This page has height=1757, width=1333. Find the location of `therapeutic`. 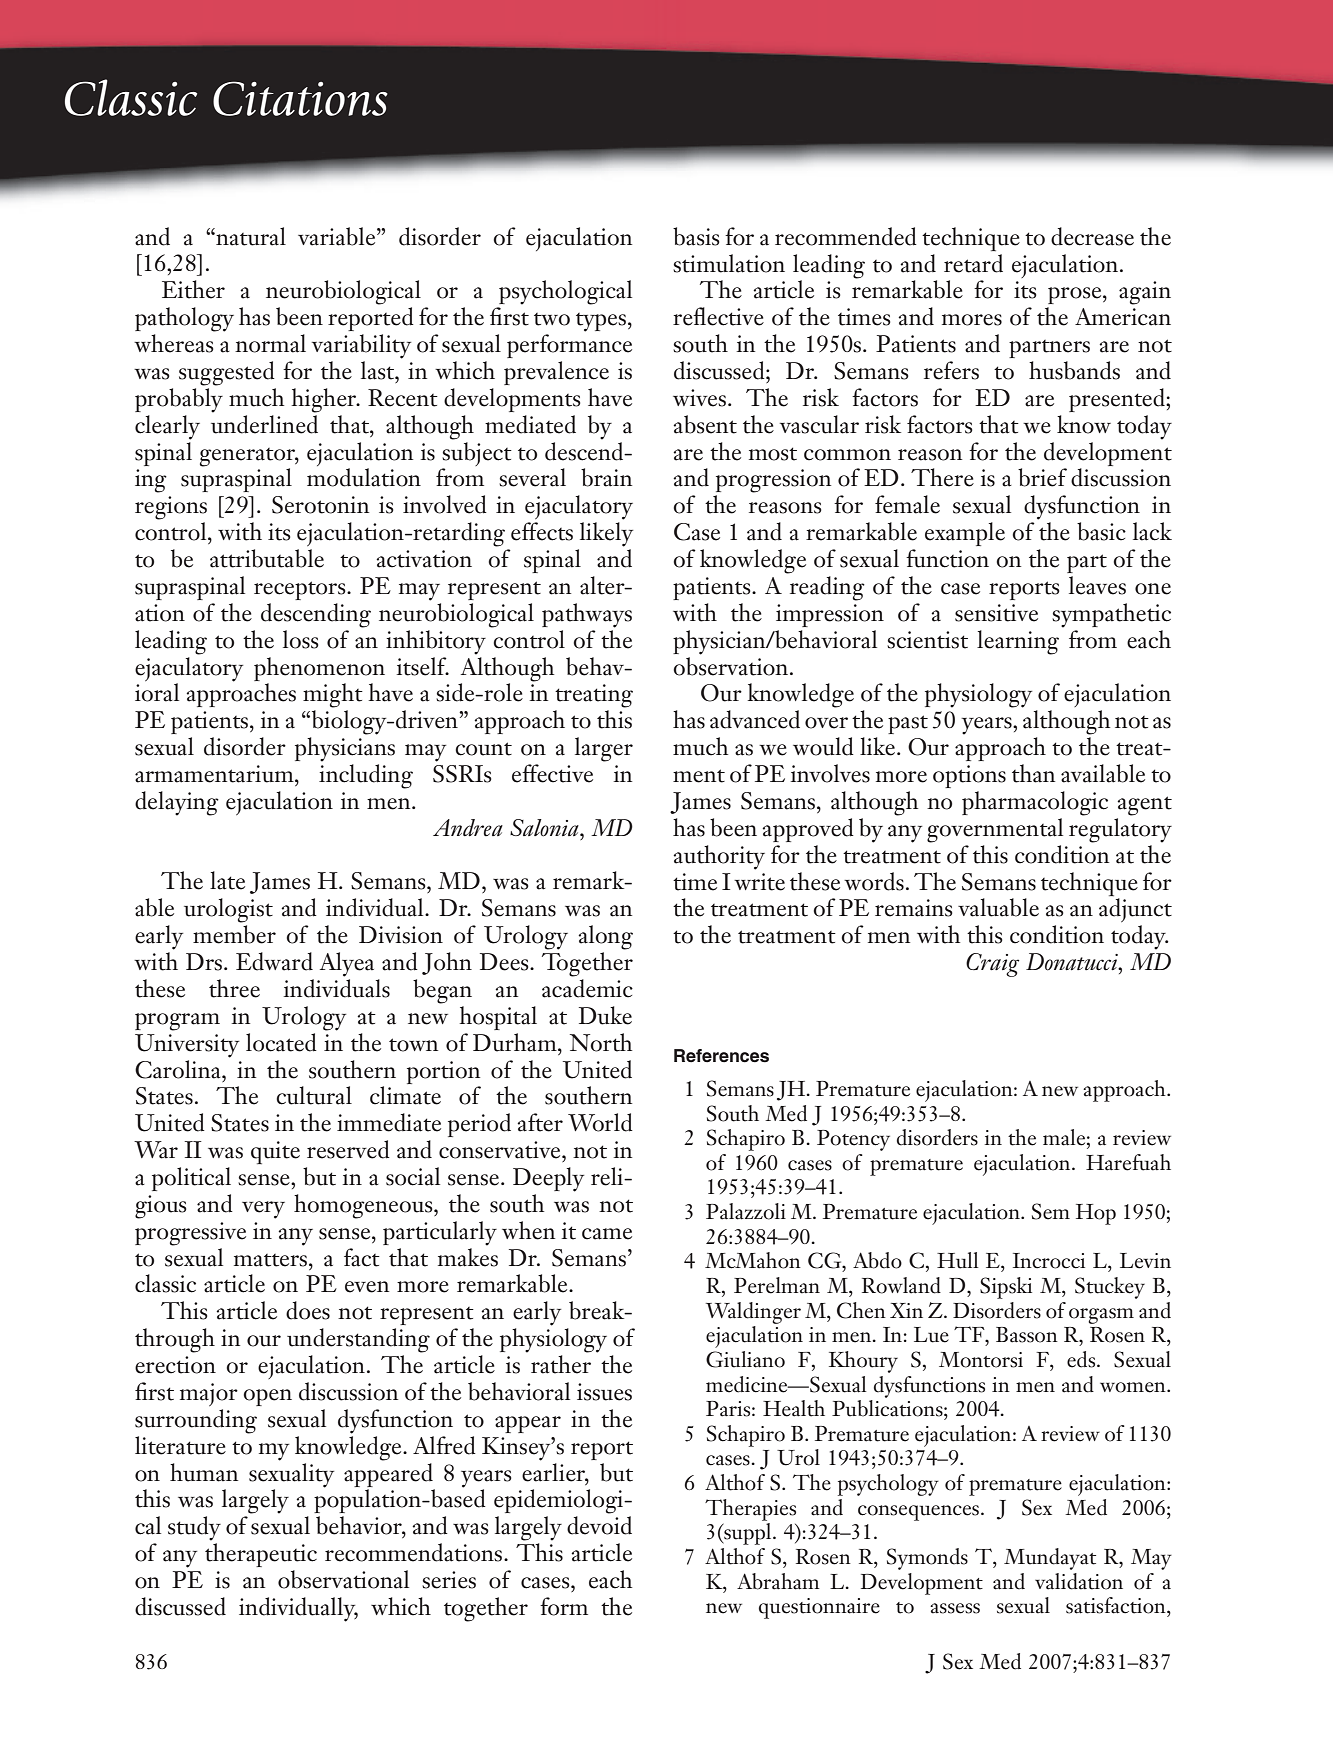

therapeutic is located at coordinates (261, 1555).
